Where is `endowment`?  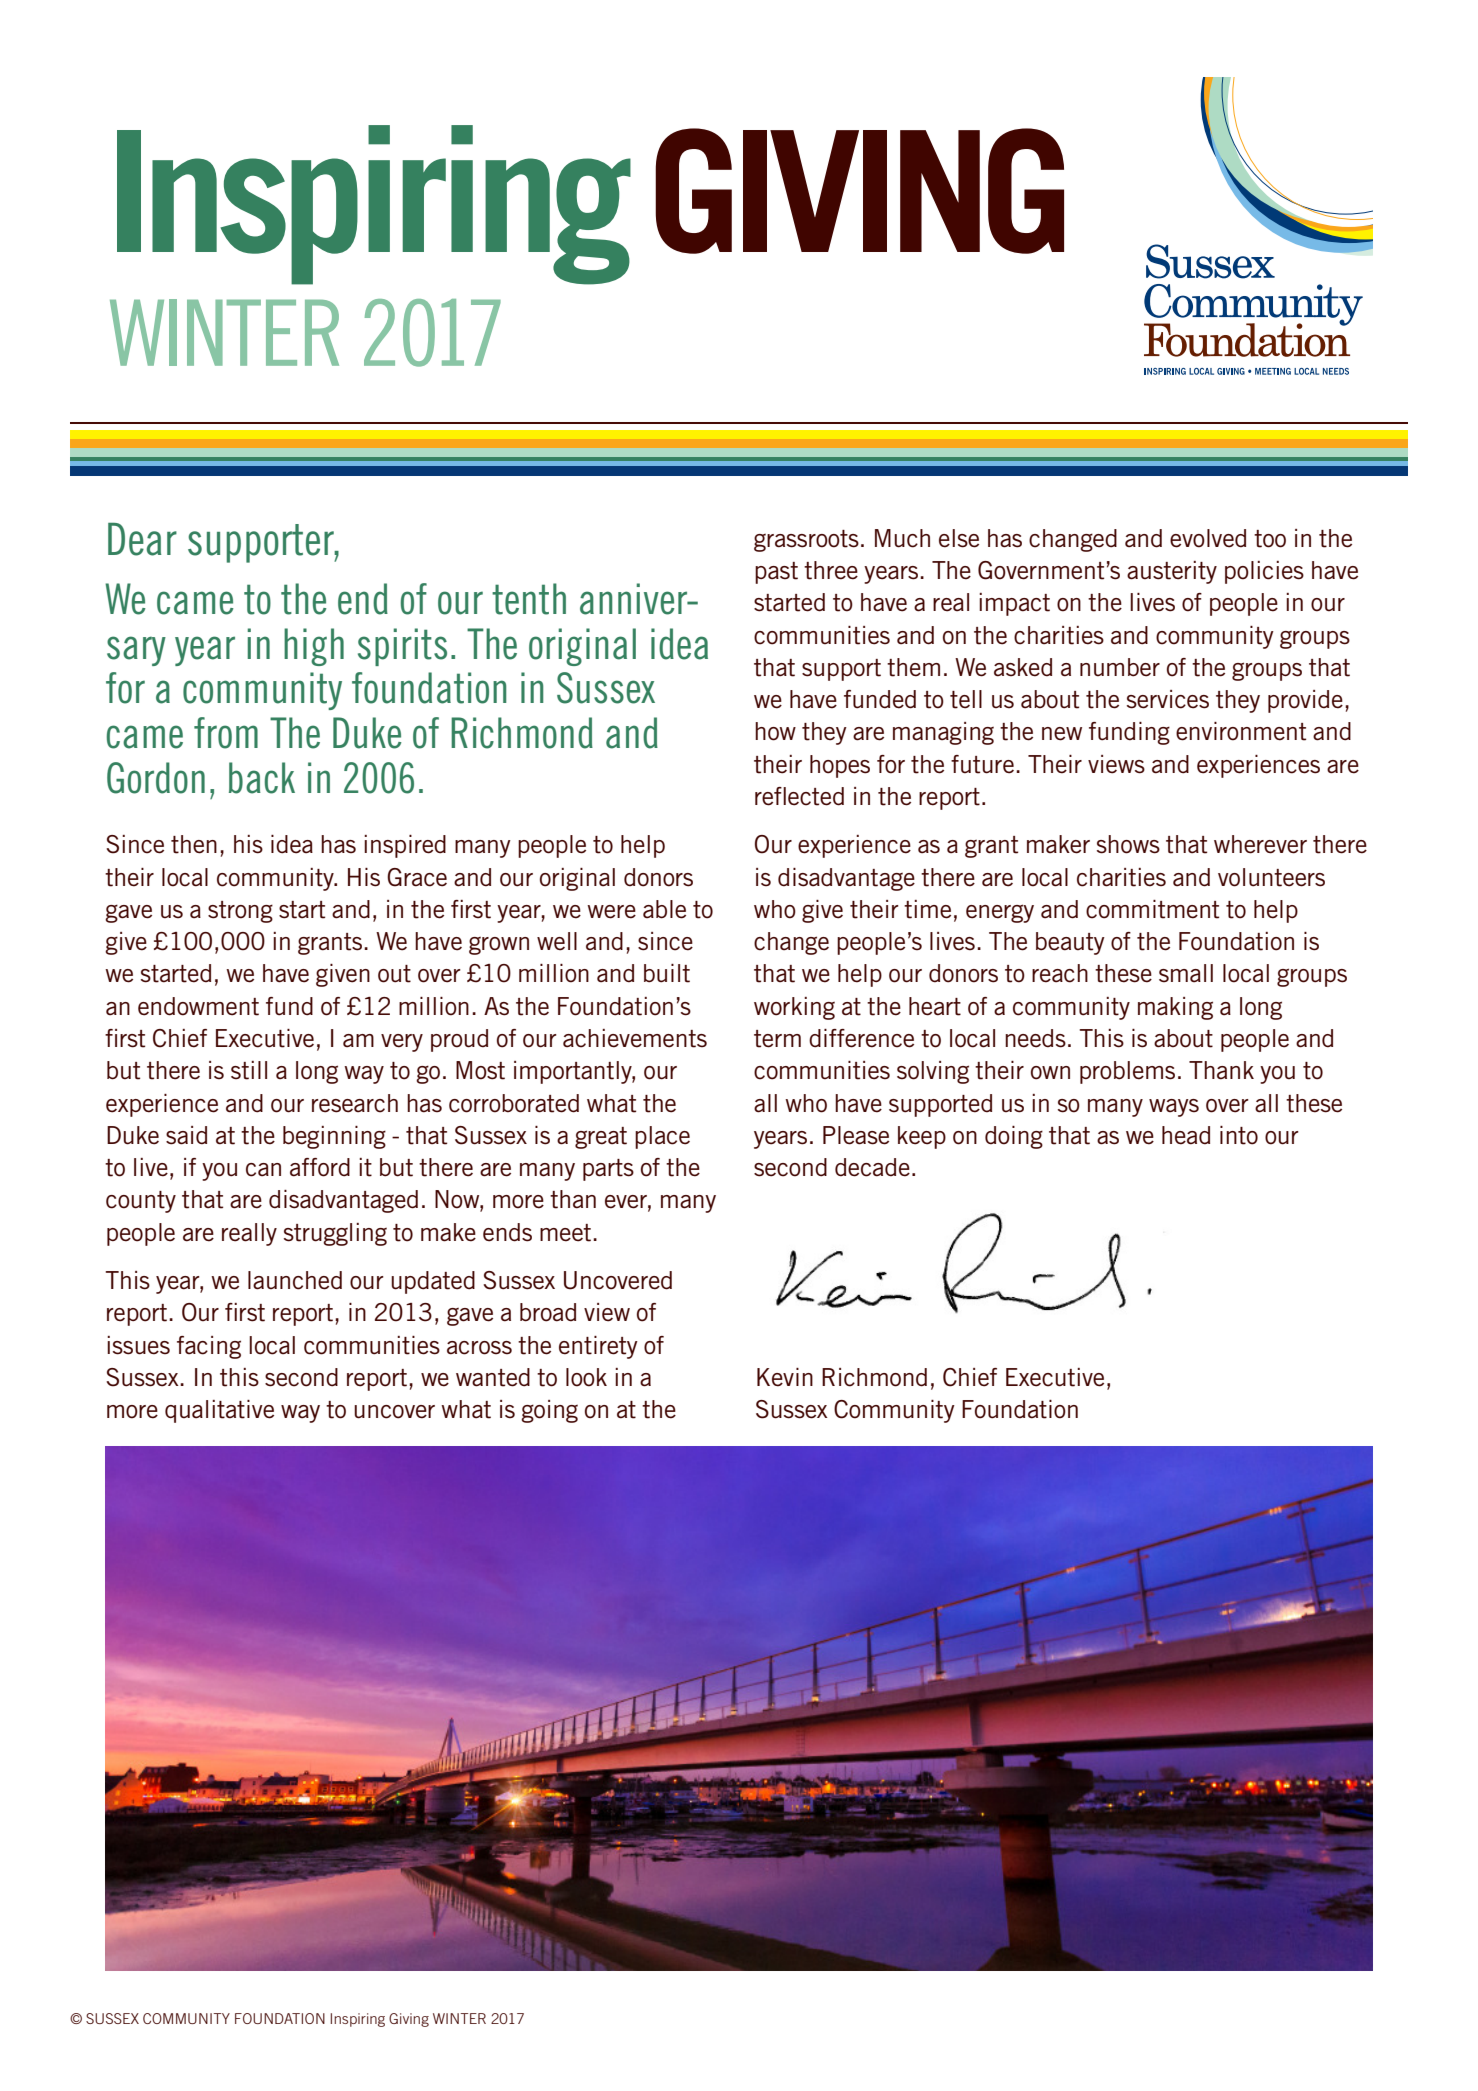 endowment is located at coordinates (198, 1006).
